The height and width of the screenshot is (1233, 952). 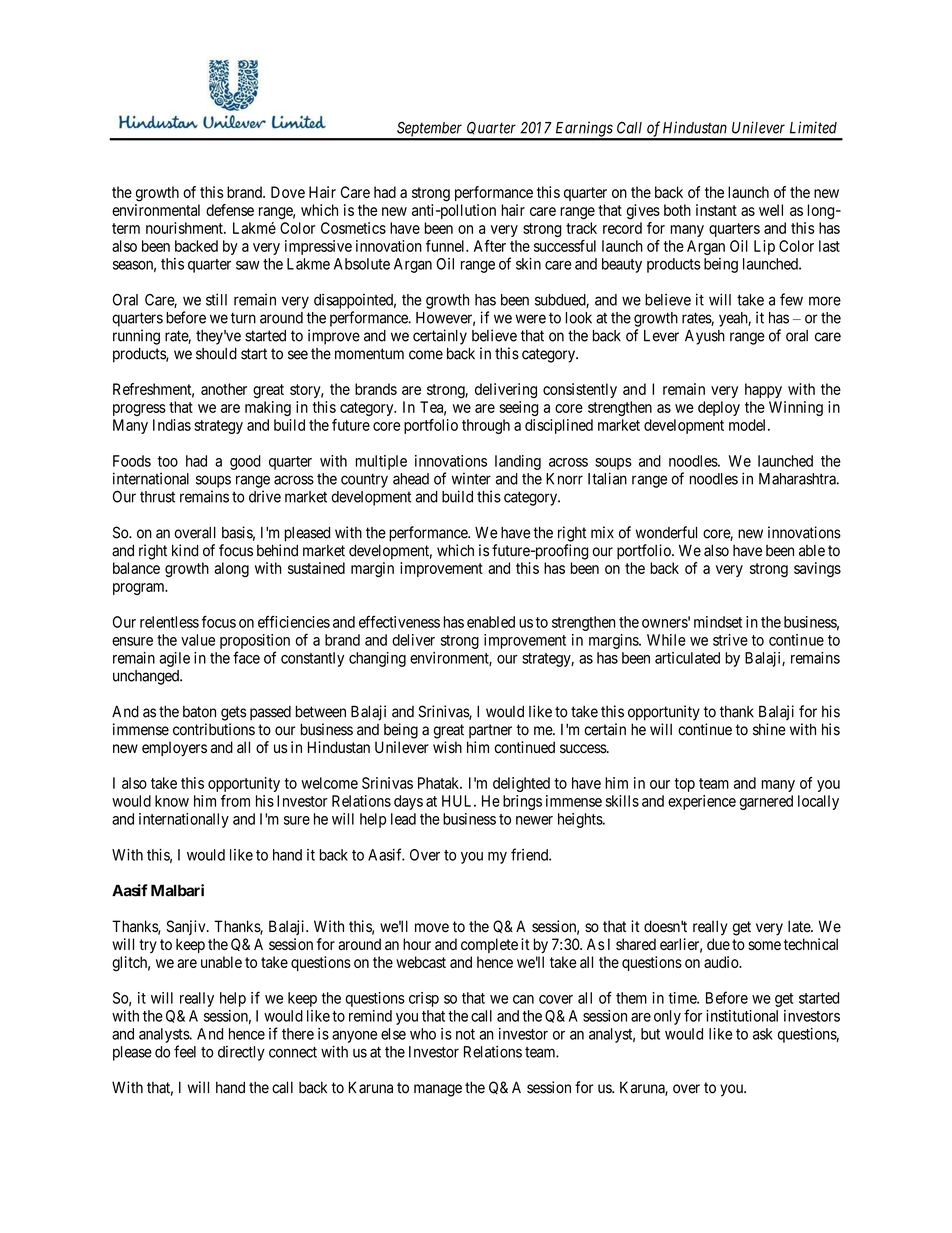 What do you see at coordinates (245, 462) in the screenshot?
I see `good` at bounding box center [245, 462].
